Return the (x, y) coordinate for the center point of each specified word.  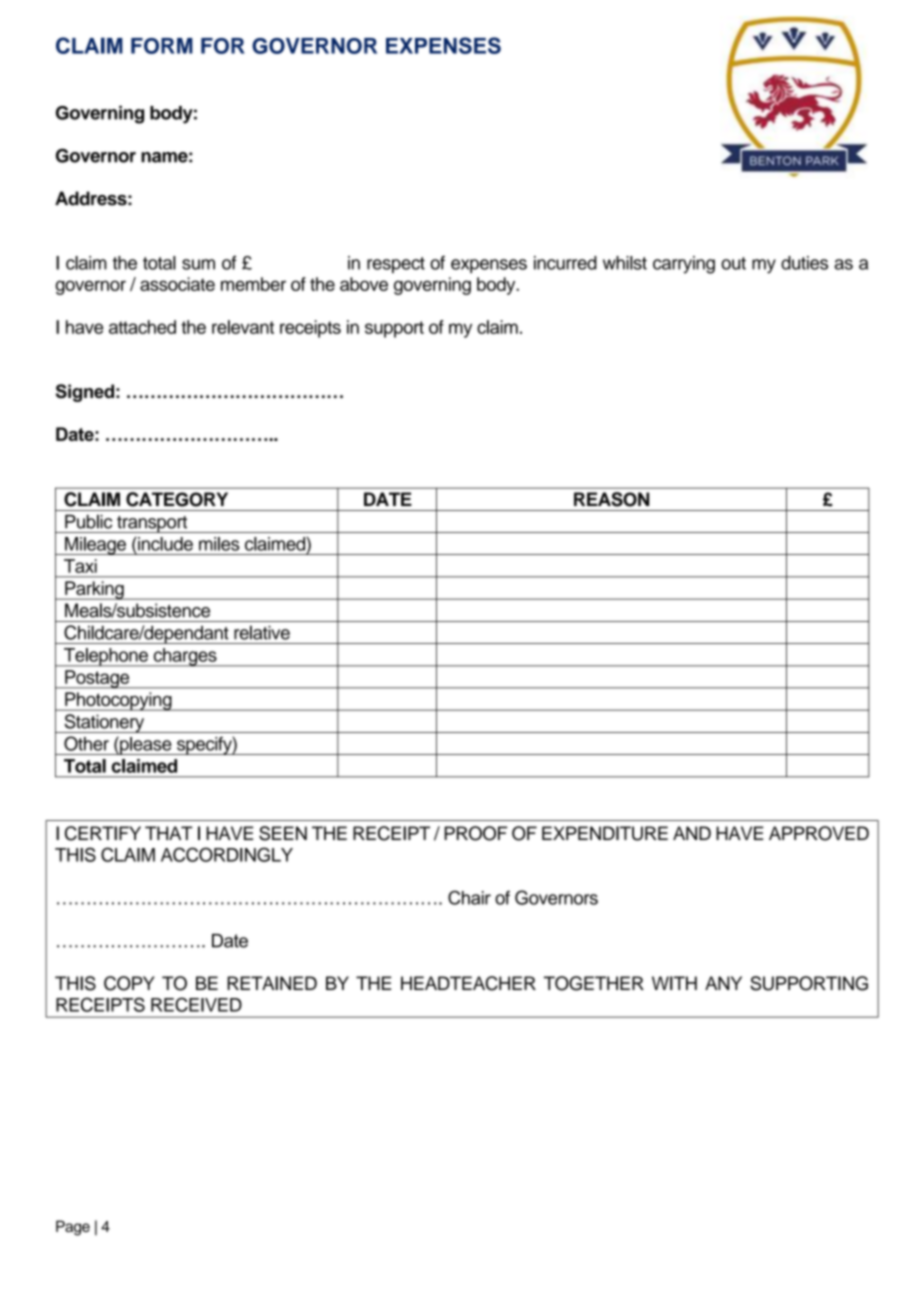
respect (396, 265)
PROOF (476, 833)
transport (152, 524)
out (733, 263)
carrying (684, 265)
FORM (162, 46)
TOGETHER (594, 983)
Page (73, 1228)
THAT (169, 833)
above (364, 284)
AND (692, 833)
